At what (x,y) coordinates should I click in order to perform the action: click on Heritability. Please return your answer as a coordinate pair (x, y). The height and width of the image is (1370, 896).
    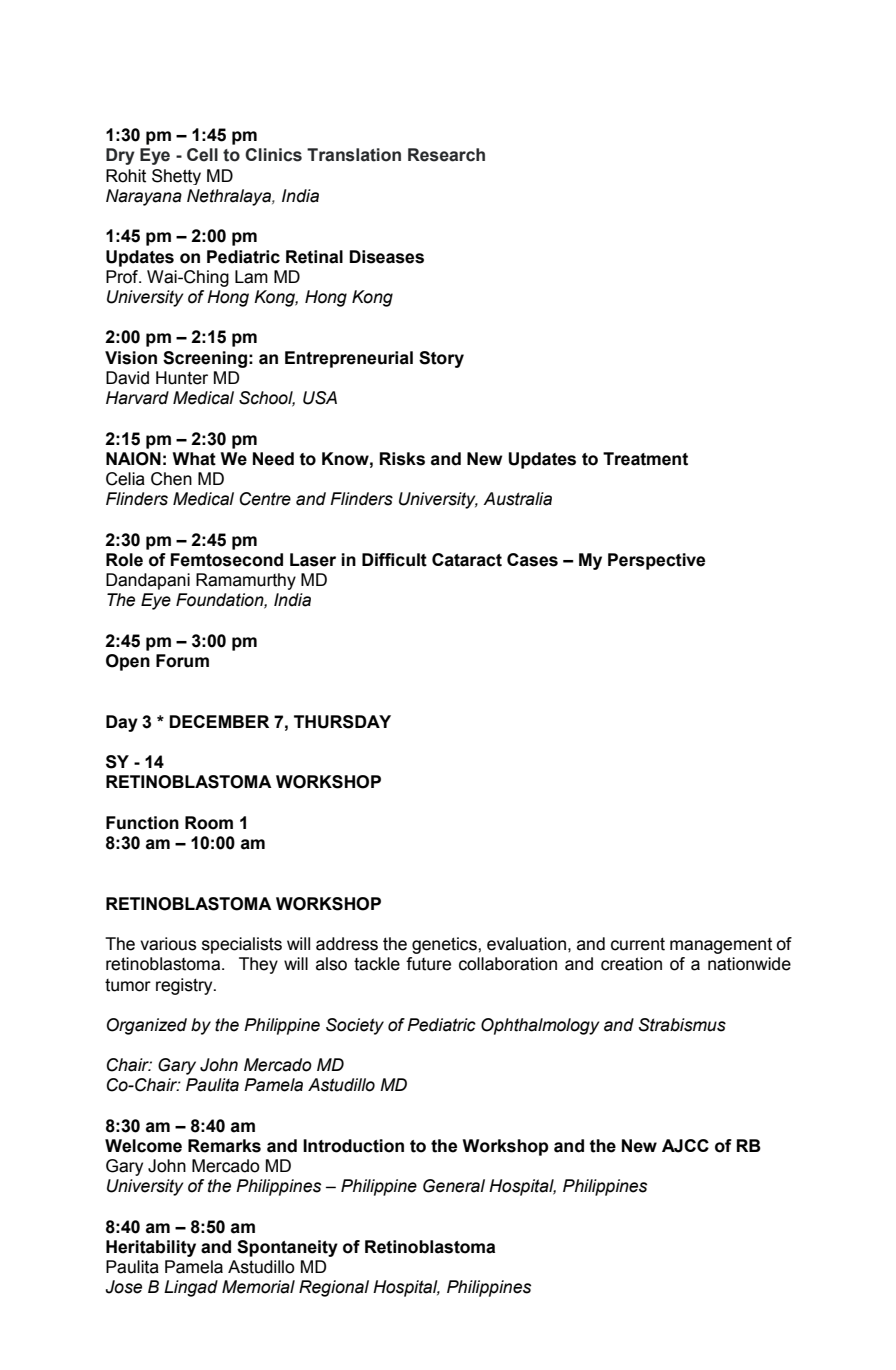
    Looking at the image, I should click on (151, 1248).
